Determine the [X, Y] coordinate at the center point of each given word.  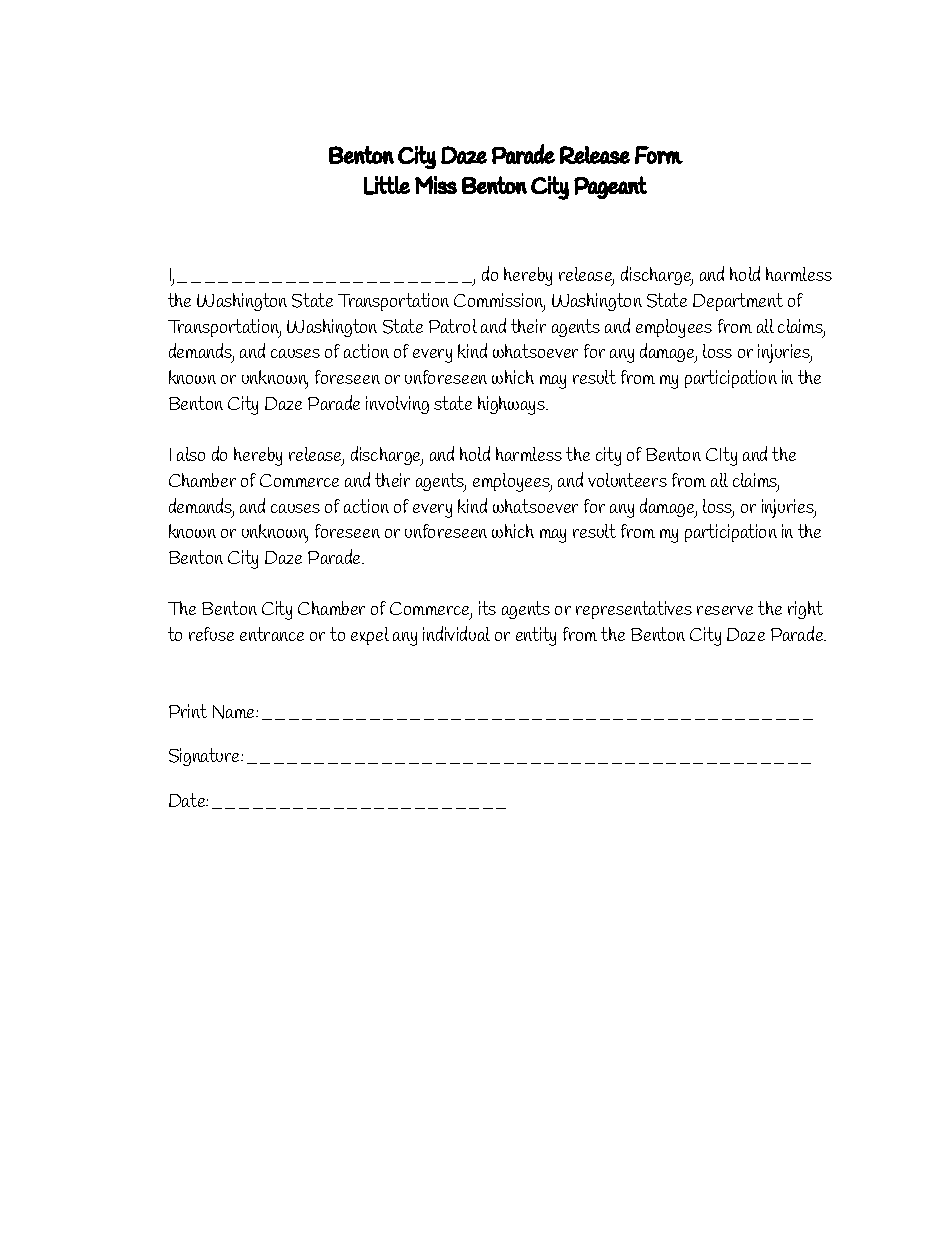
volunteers [627, 480]
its [487, 608]
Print [188, 711]
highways [512, 405]
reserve [725, 610]
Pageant [610, 187]
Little [387, 185]
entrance [272, 634]
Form [659, 155]
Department [738, 302]
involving [397, 405]
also [191, 454]
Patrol [453, 326]
